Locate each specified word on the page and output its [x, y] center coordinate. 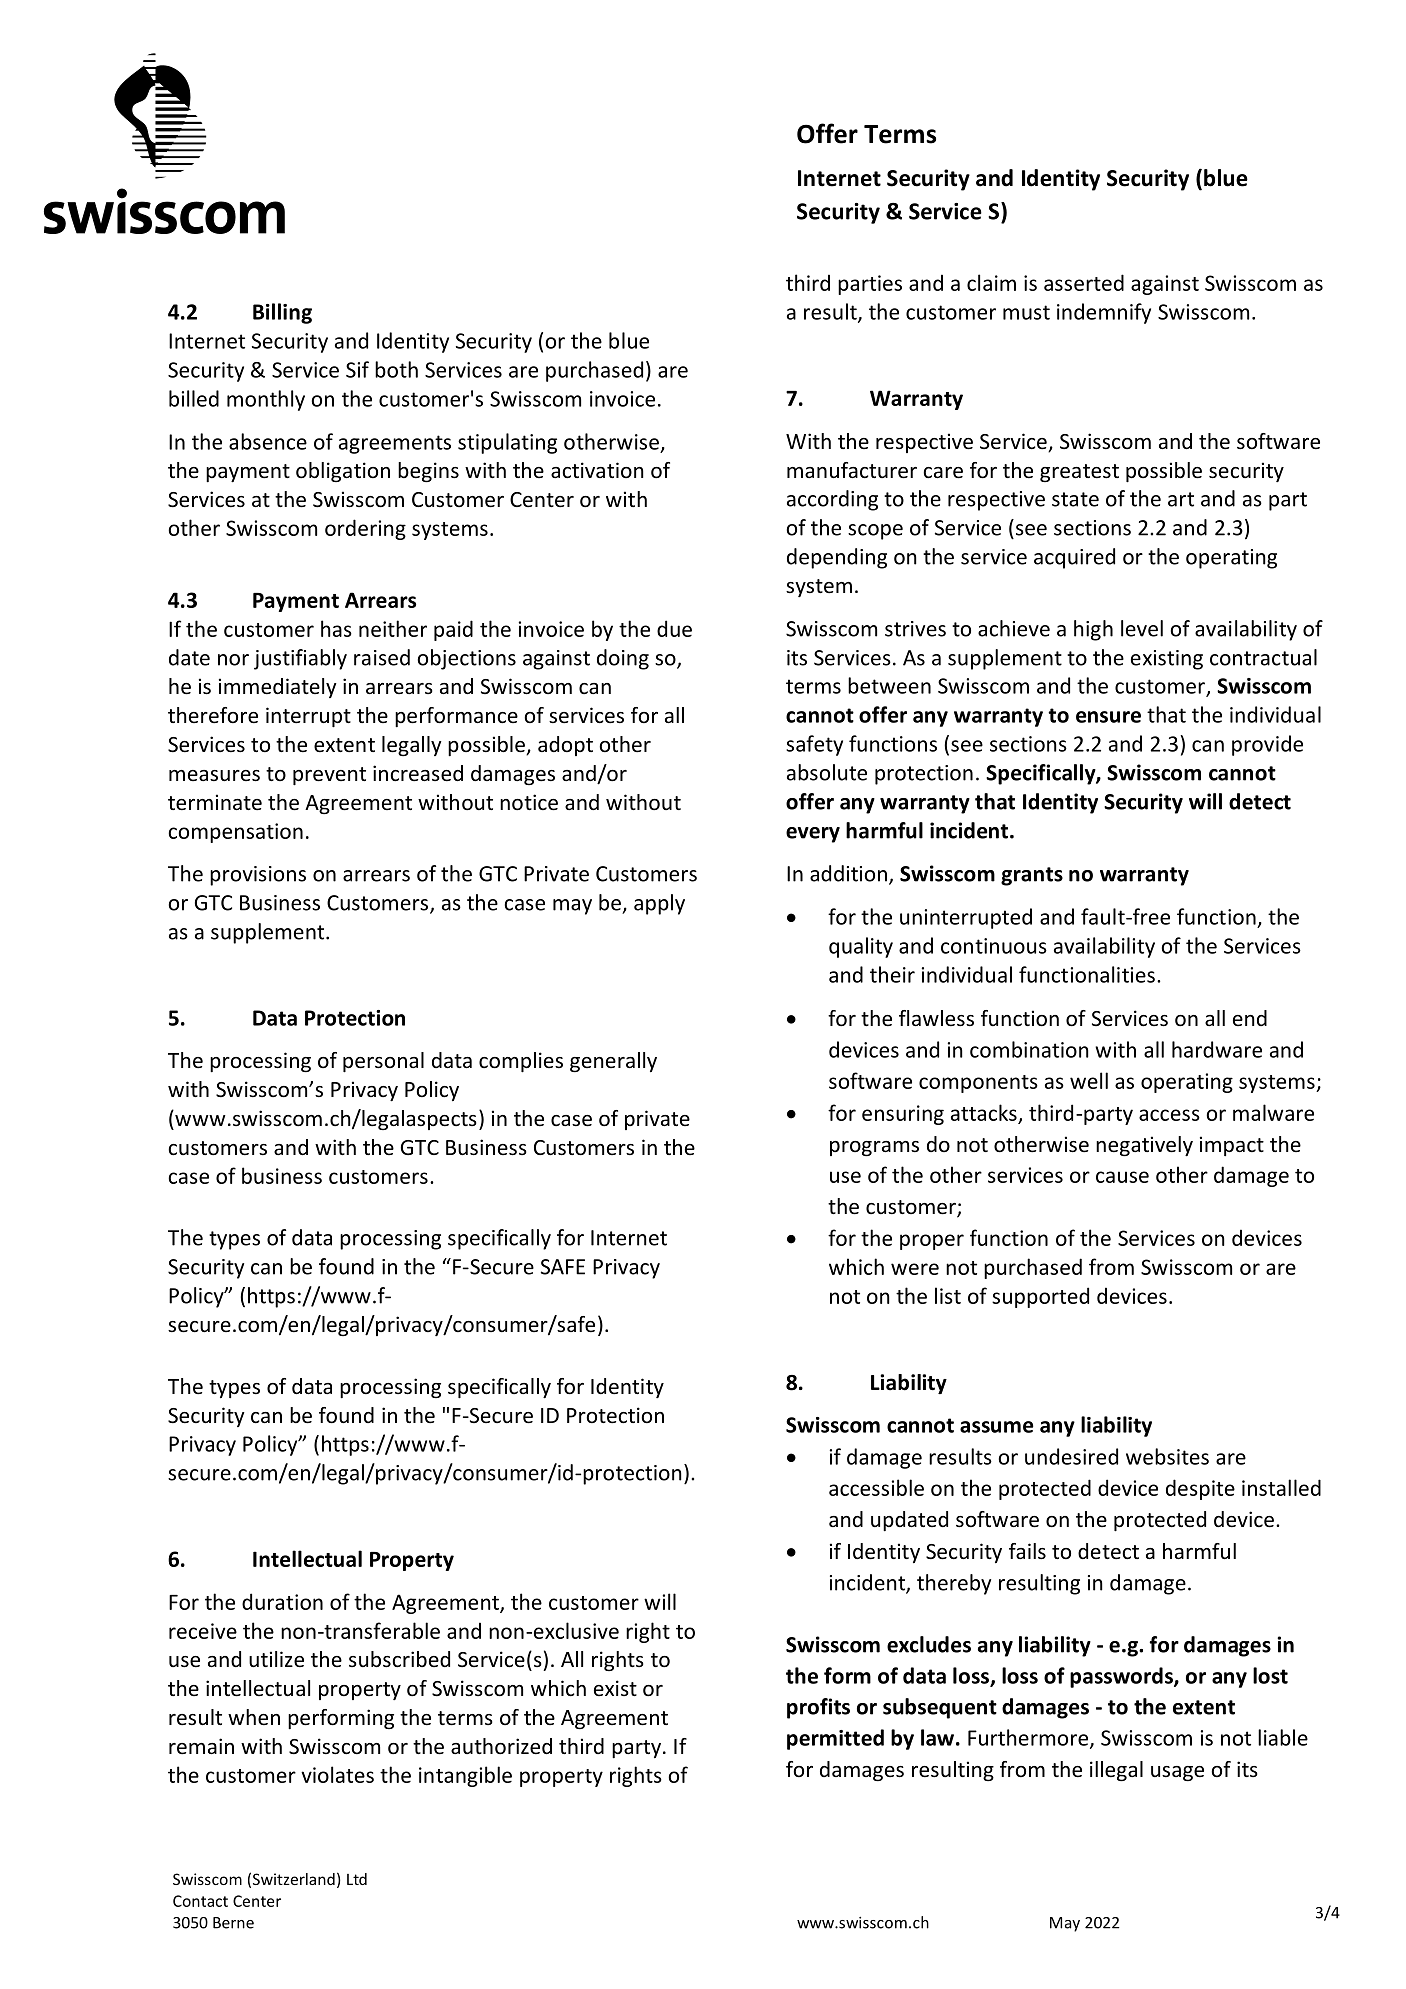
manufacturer [852, 470]
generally [613, 1062]
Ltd [357, 1879]
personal [383, 1062]
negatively [1144, 1146]
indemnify [1104, 313]
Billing [282, 313]
